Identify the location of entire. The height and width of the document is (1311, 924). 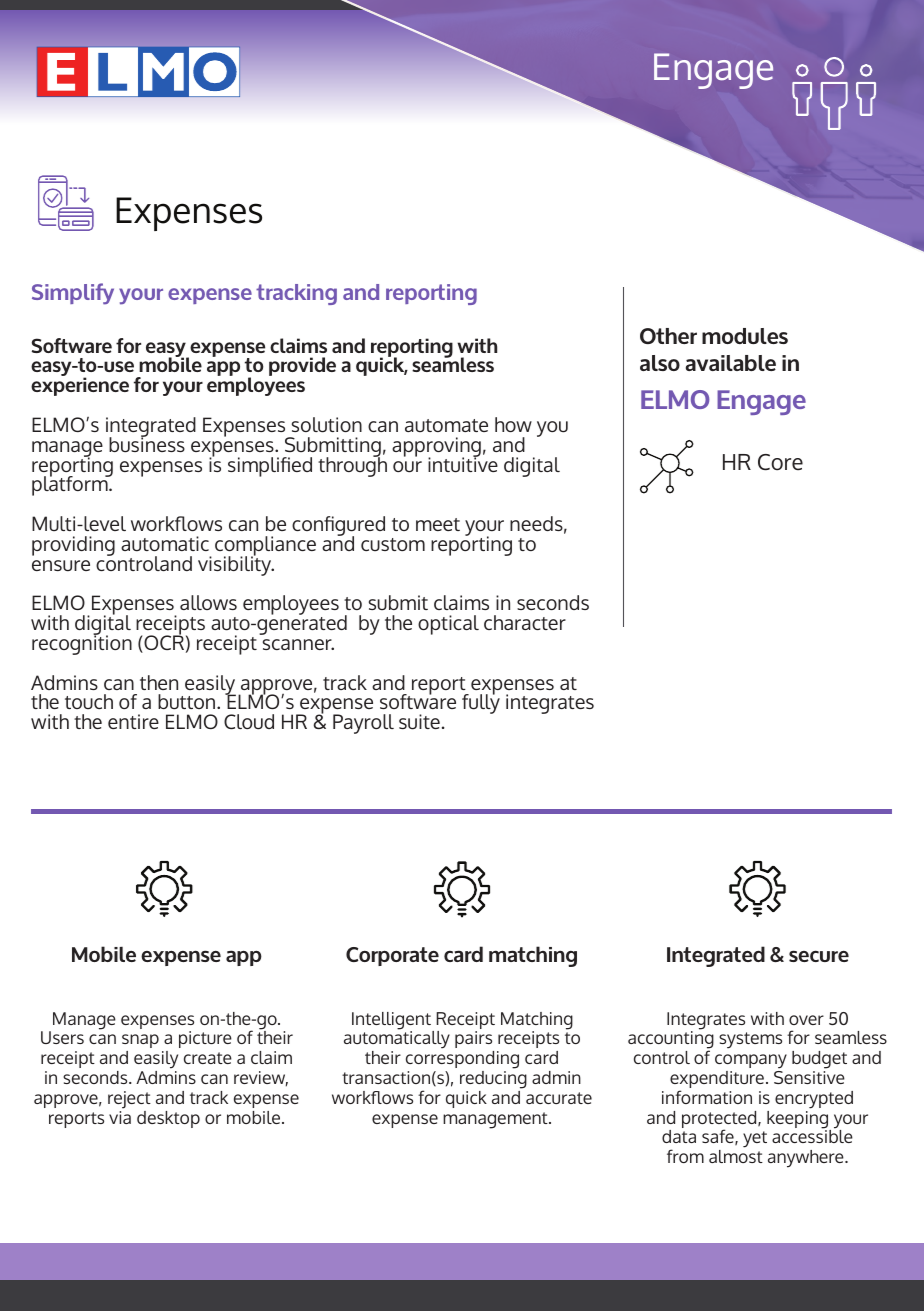
(133, 721).
